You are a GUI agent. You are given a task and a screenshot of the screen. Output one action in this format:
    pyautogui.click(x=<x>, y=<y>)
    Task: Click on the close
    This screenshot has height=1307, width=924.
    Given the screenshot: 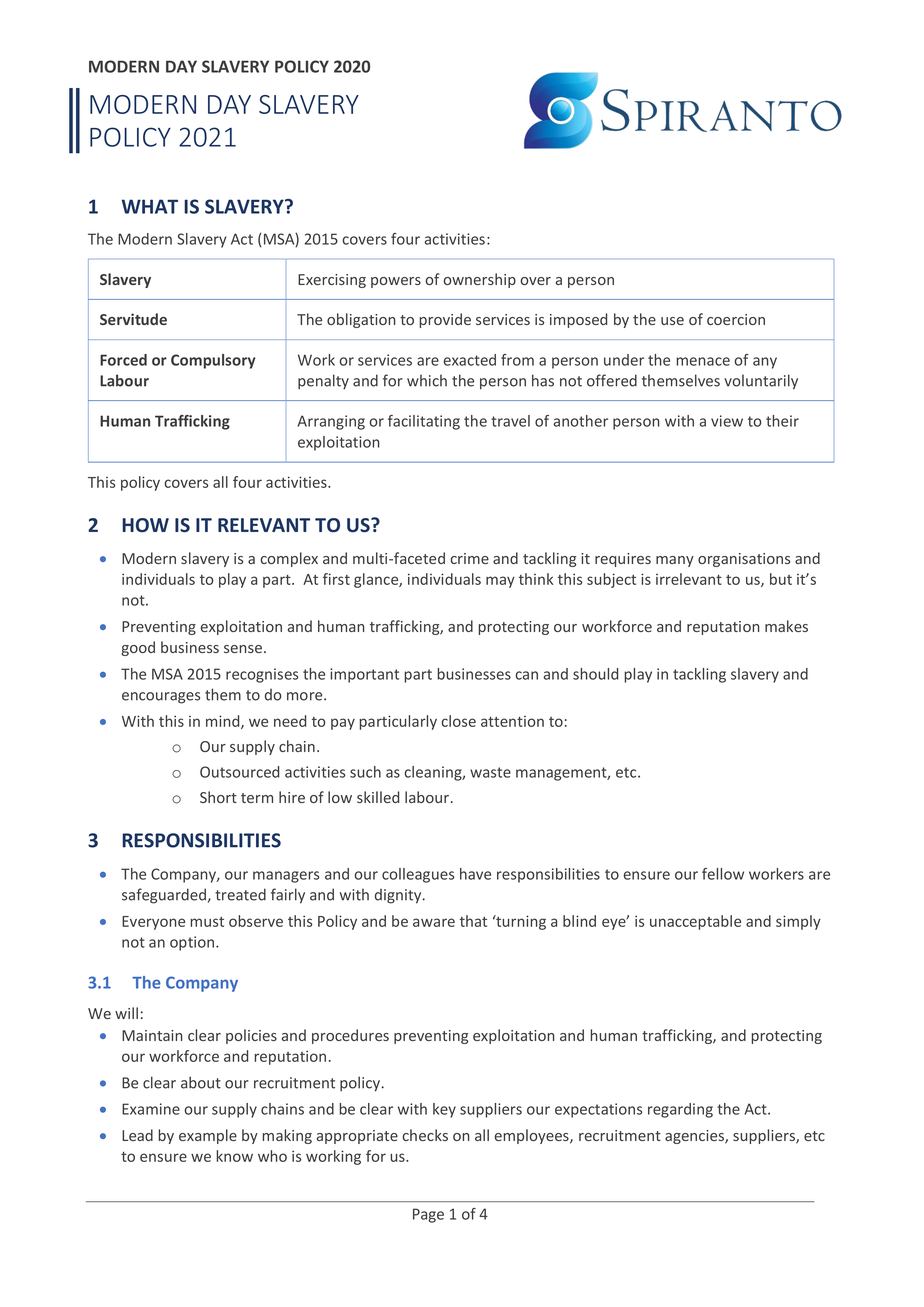 What is the action you would take?
    pyautogui.click(x=459, y=721)
